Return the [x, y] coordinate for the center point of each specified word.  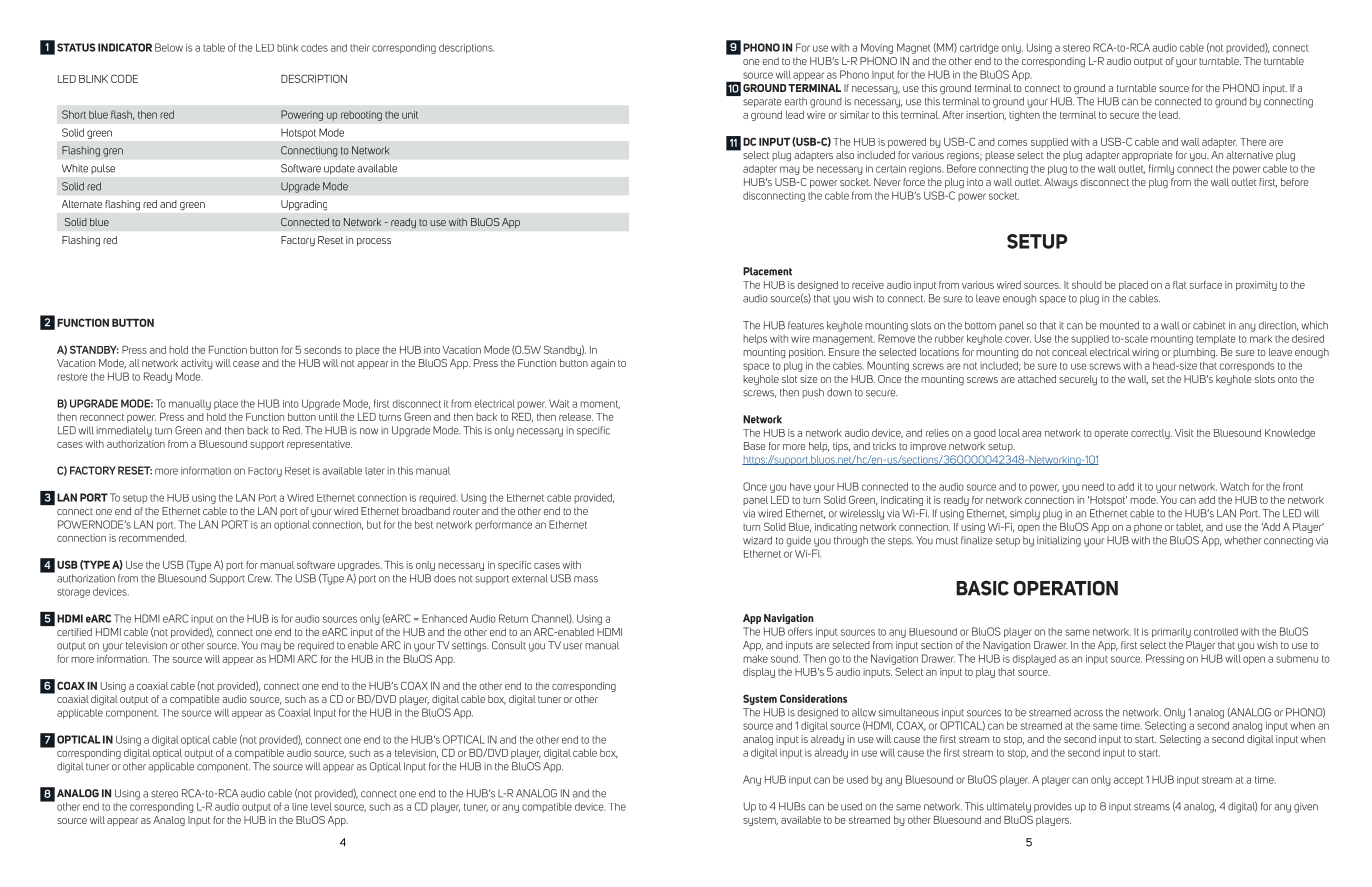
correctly [1151, 434]
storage [73, 593]
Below [169, 47]
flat [1180, 285]
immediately [124, 431]
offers [800, 631]
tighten [1024, 116]
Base [755, 446]
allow [864, 712]
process [374, 242]
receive [868, 285]
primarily [1171, 633]
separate [762, 103]
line [300, 807]
